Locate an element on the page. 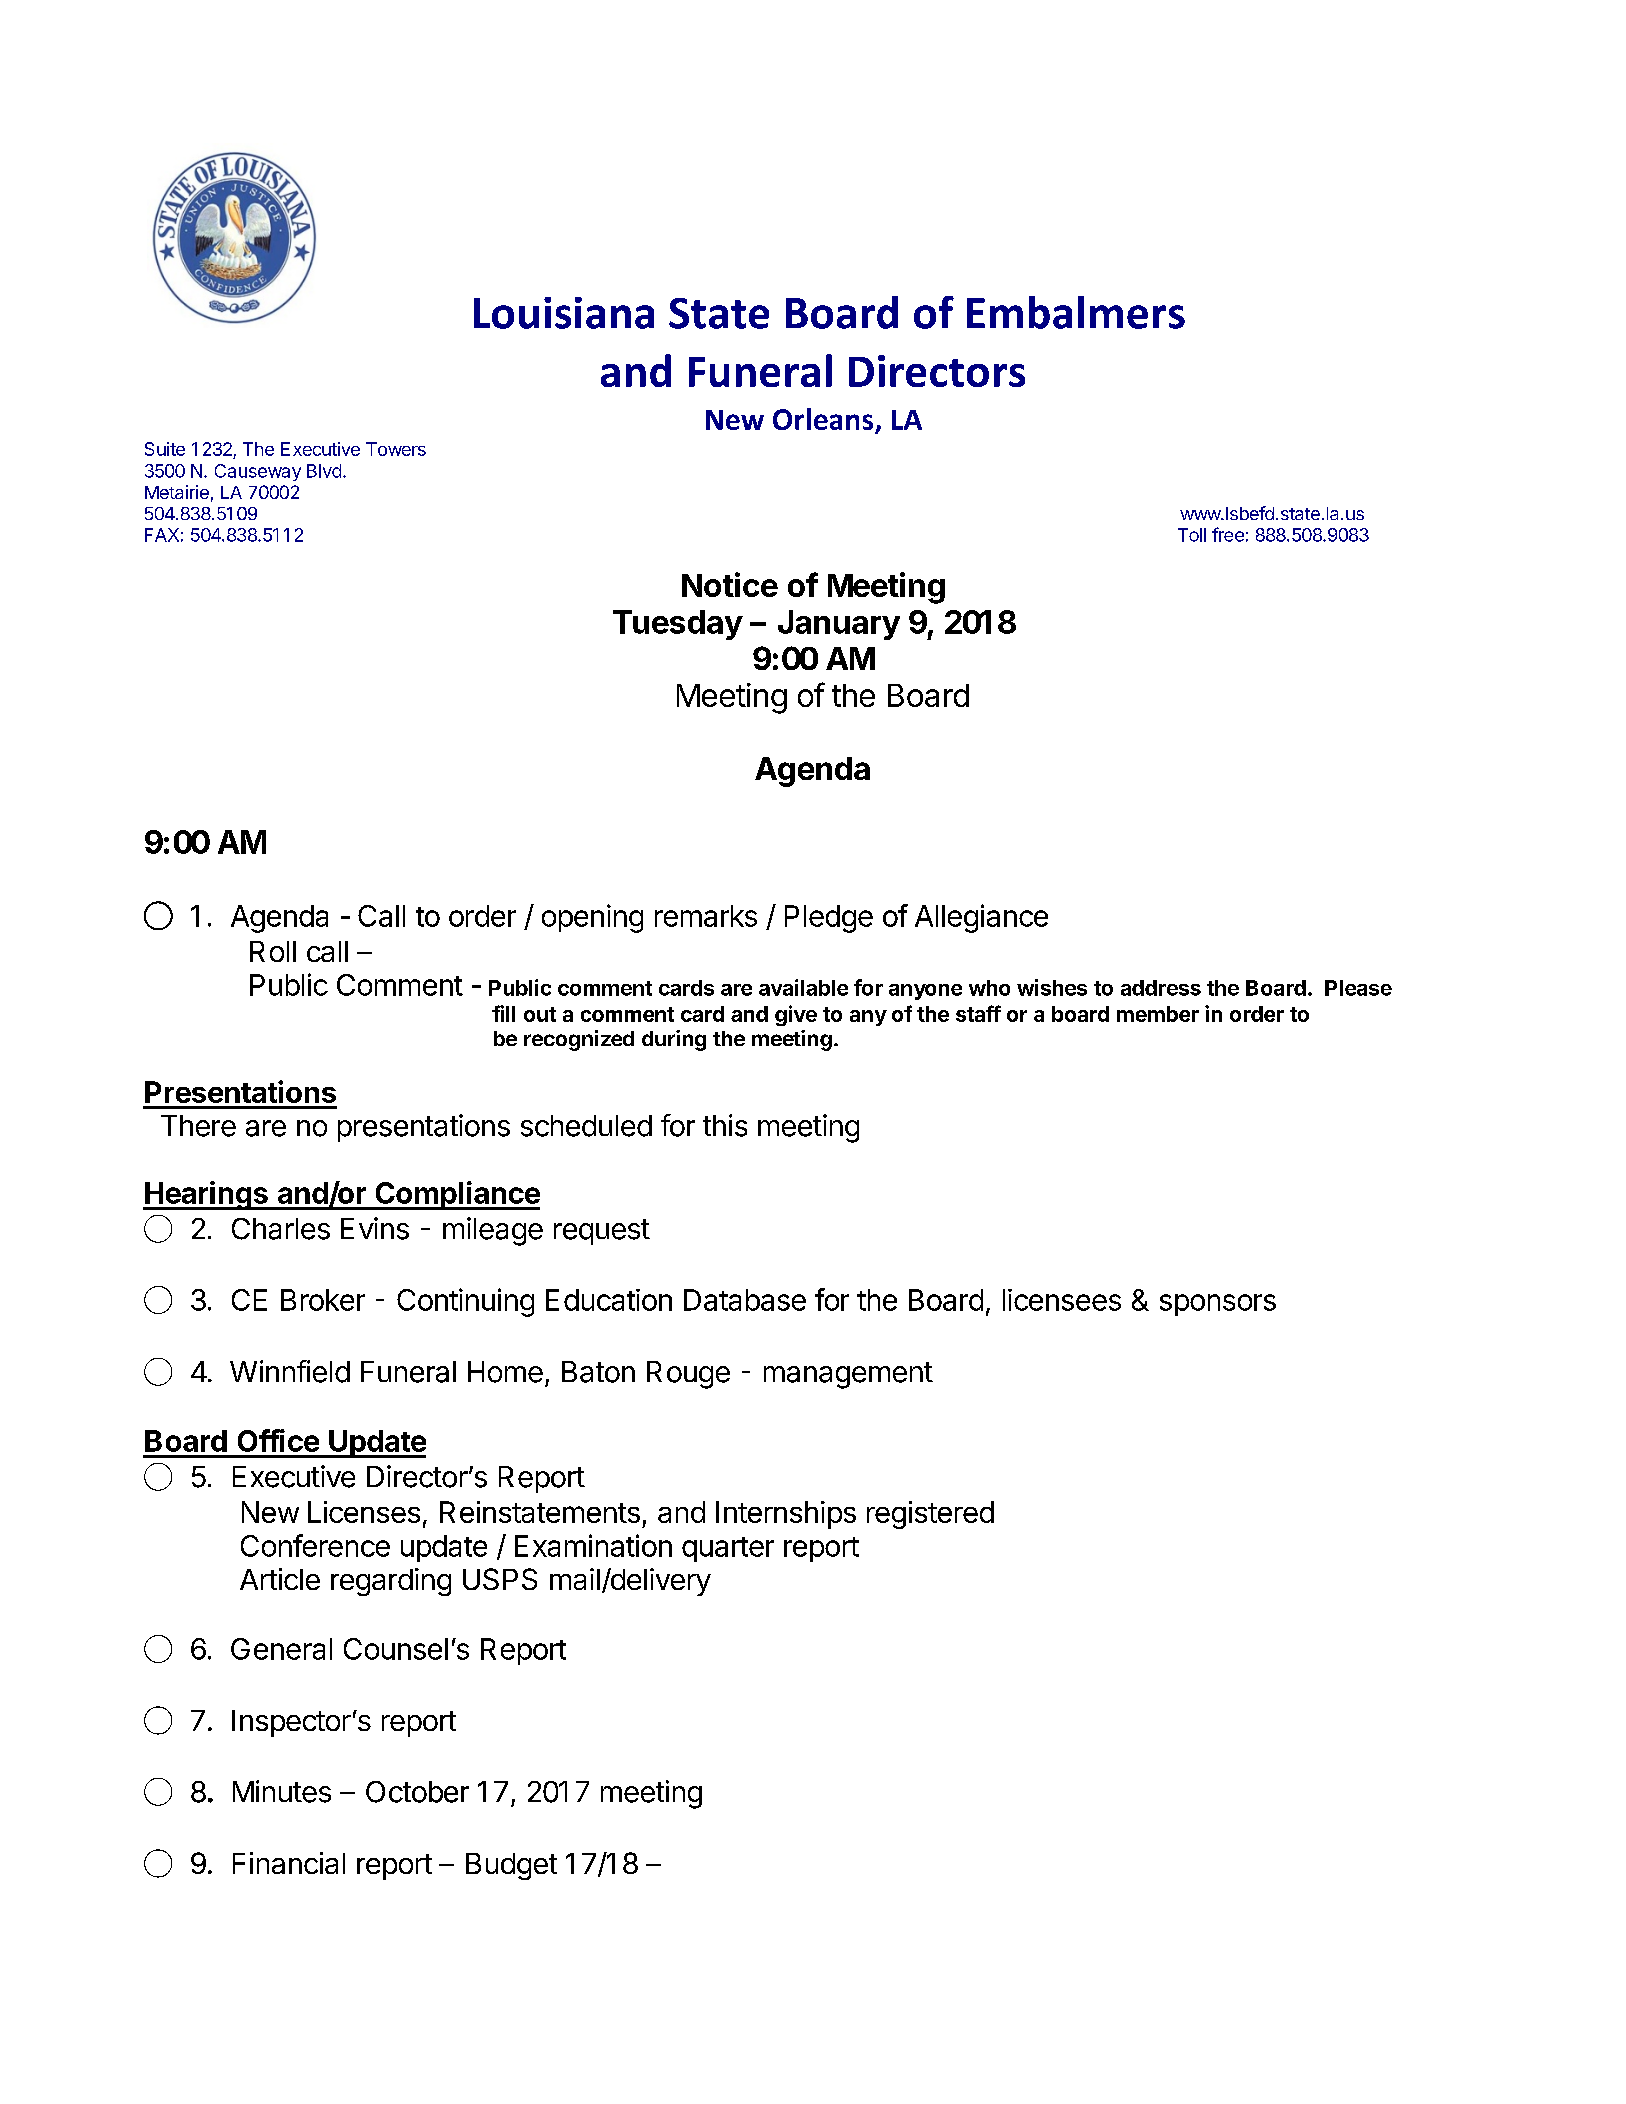 The width and height of the page is (1626, 2104). remarks is located at coordinates (706, 916).
